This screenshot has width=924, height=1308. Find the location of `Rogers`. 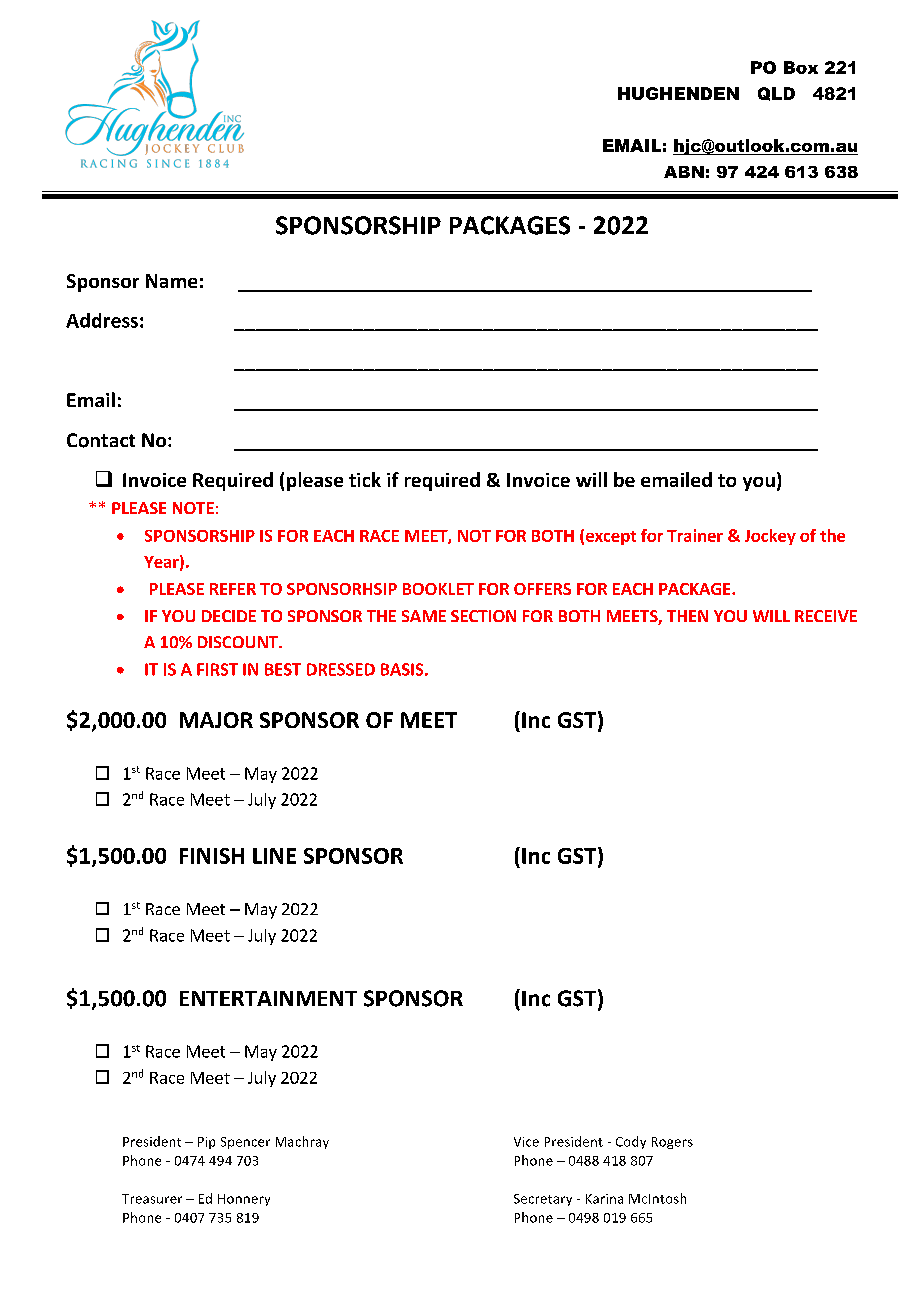

Rogers is located at coordinates (672, 1143).
